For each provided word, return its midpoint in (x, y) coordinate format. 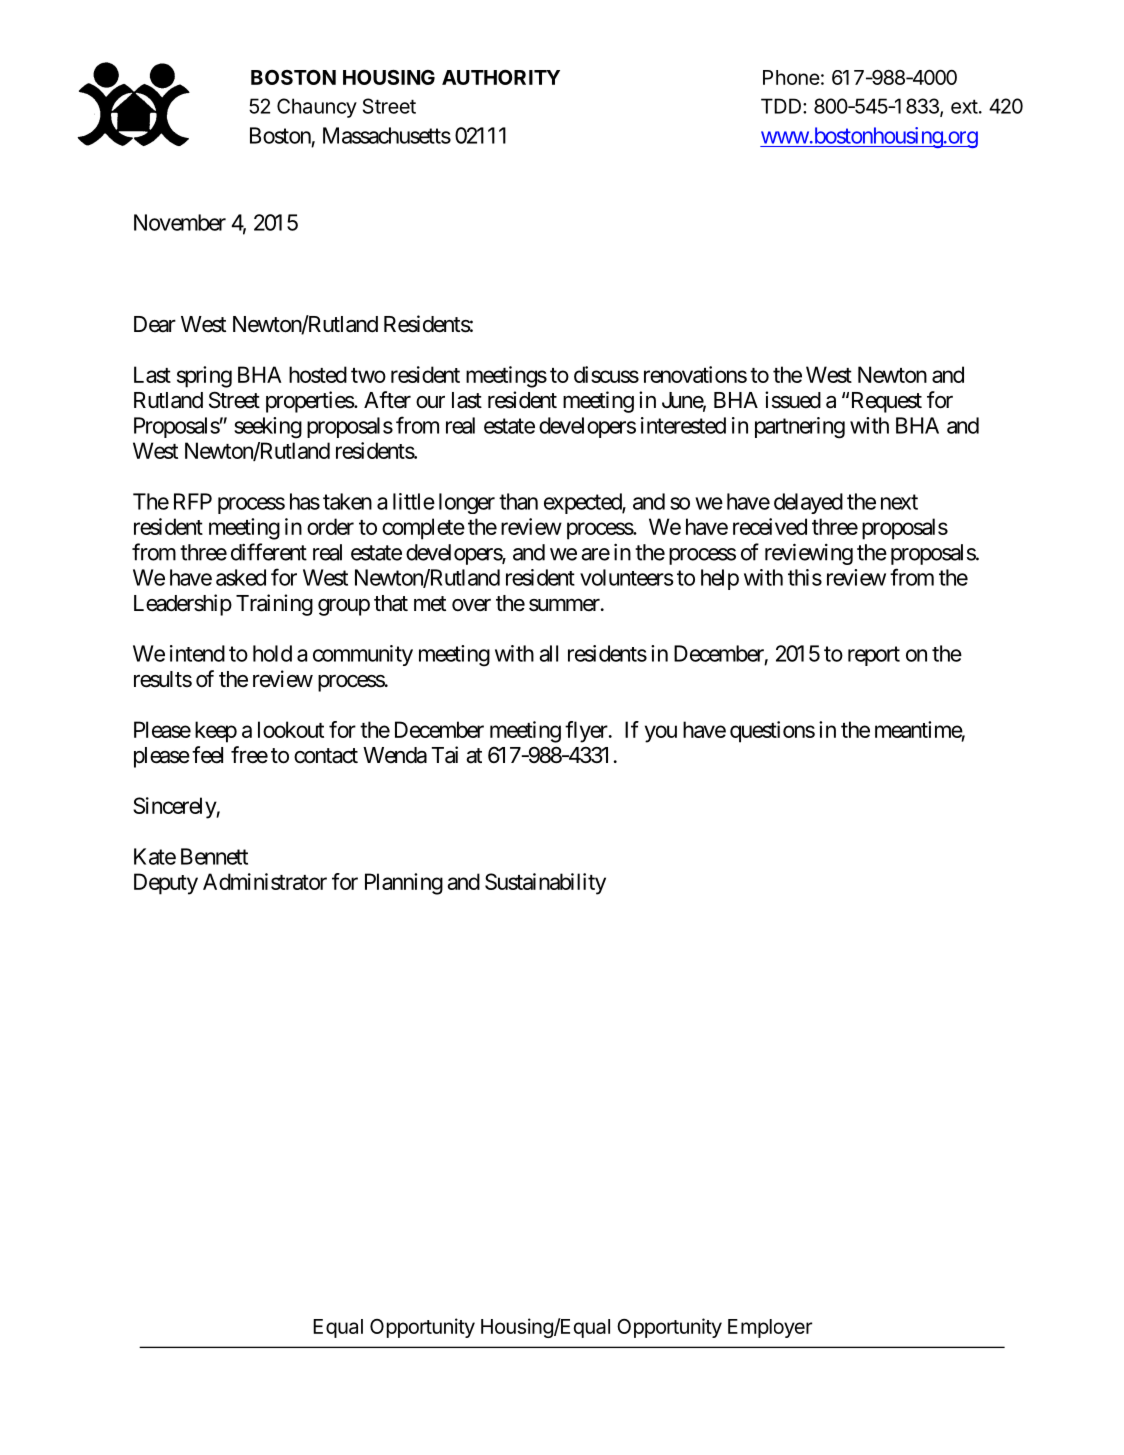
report (874, 656)
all (548, 653)
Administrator (265, 881)
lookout (291, 729)
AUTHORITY (501, 77)
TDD (782, 106)
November (180, 222)
